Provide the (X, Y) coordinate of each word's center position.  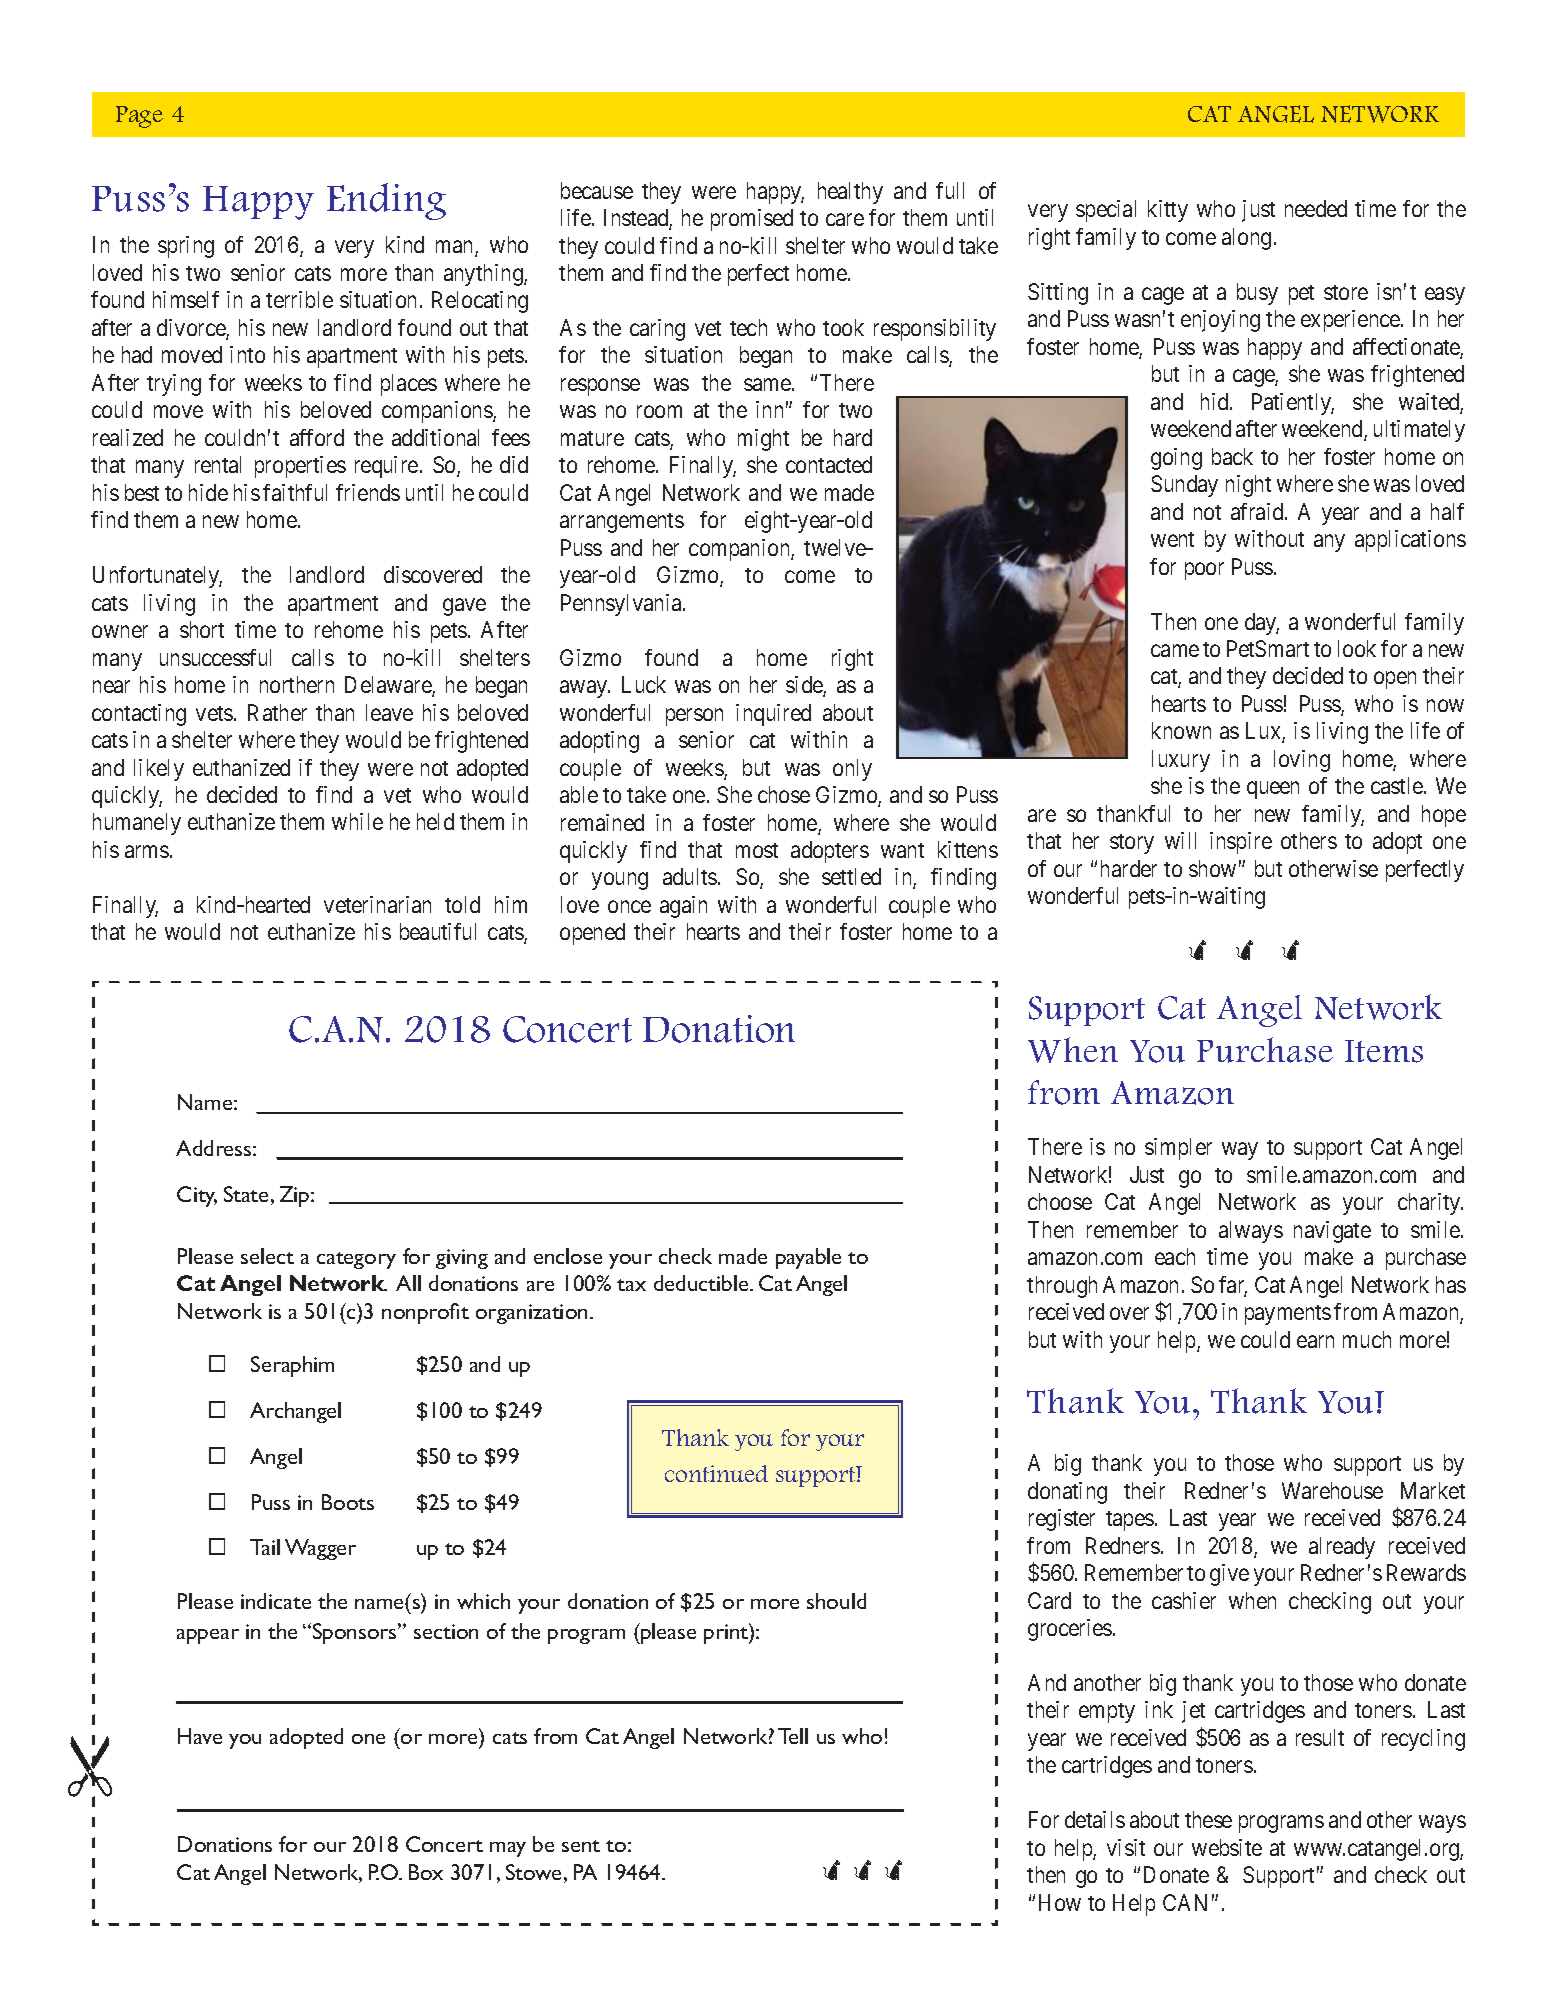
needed (1316, 208)
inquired (773, 715)
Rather (277, 712)
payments (1288, 1315)
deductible (702, 1283)
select (267, 1256)
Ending (386, 201)
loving (1302, 761)
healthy (850, 193)
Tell (793, 1736)
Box (426, 1872)
